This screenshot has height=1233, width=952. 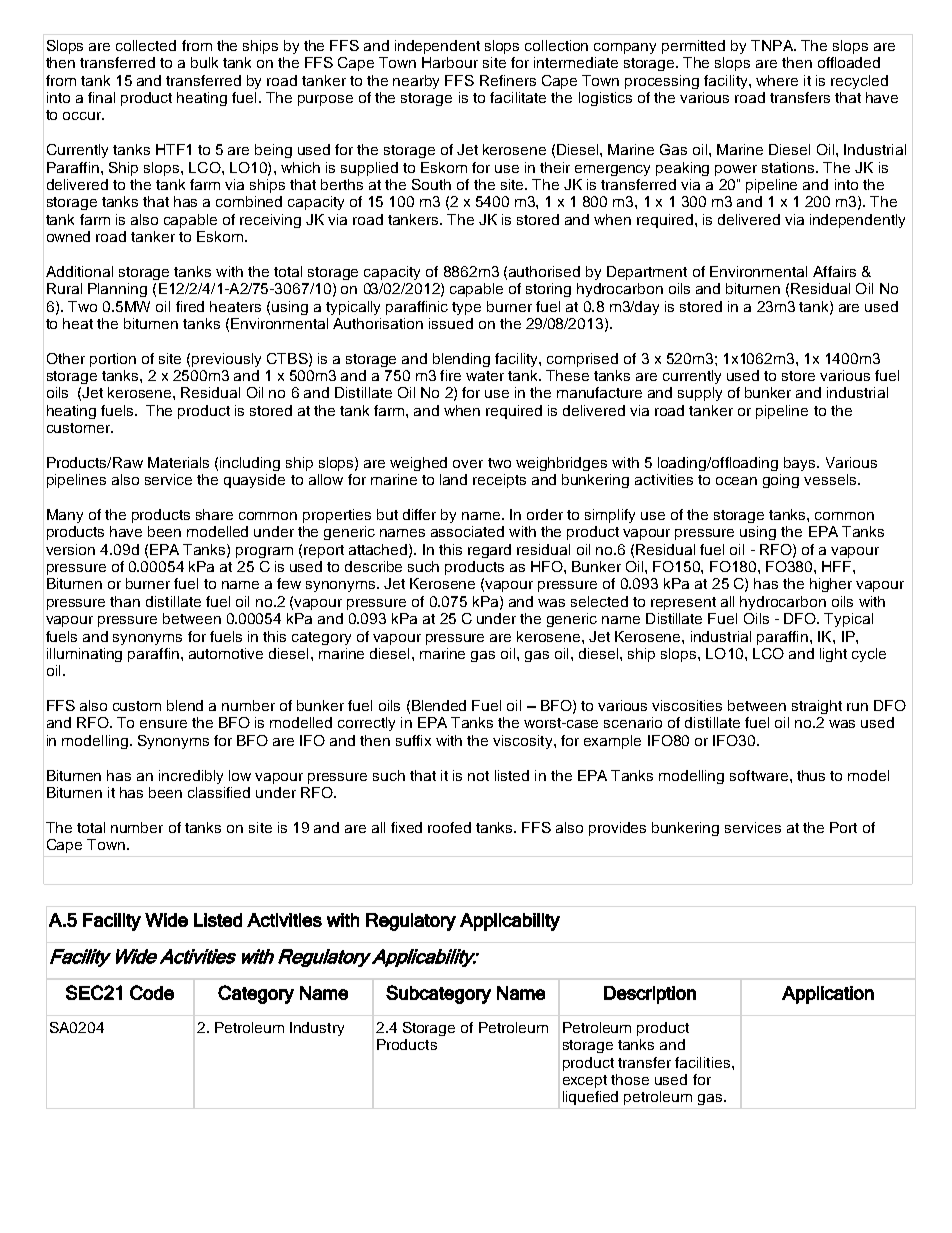 What do you see at coordinates (702, 1062) in the screenshot?
I see `facilities` at bounding box center [702, 1062].
